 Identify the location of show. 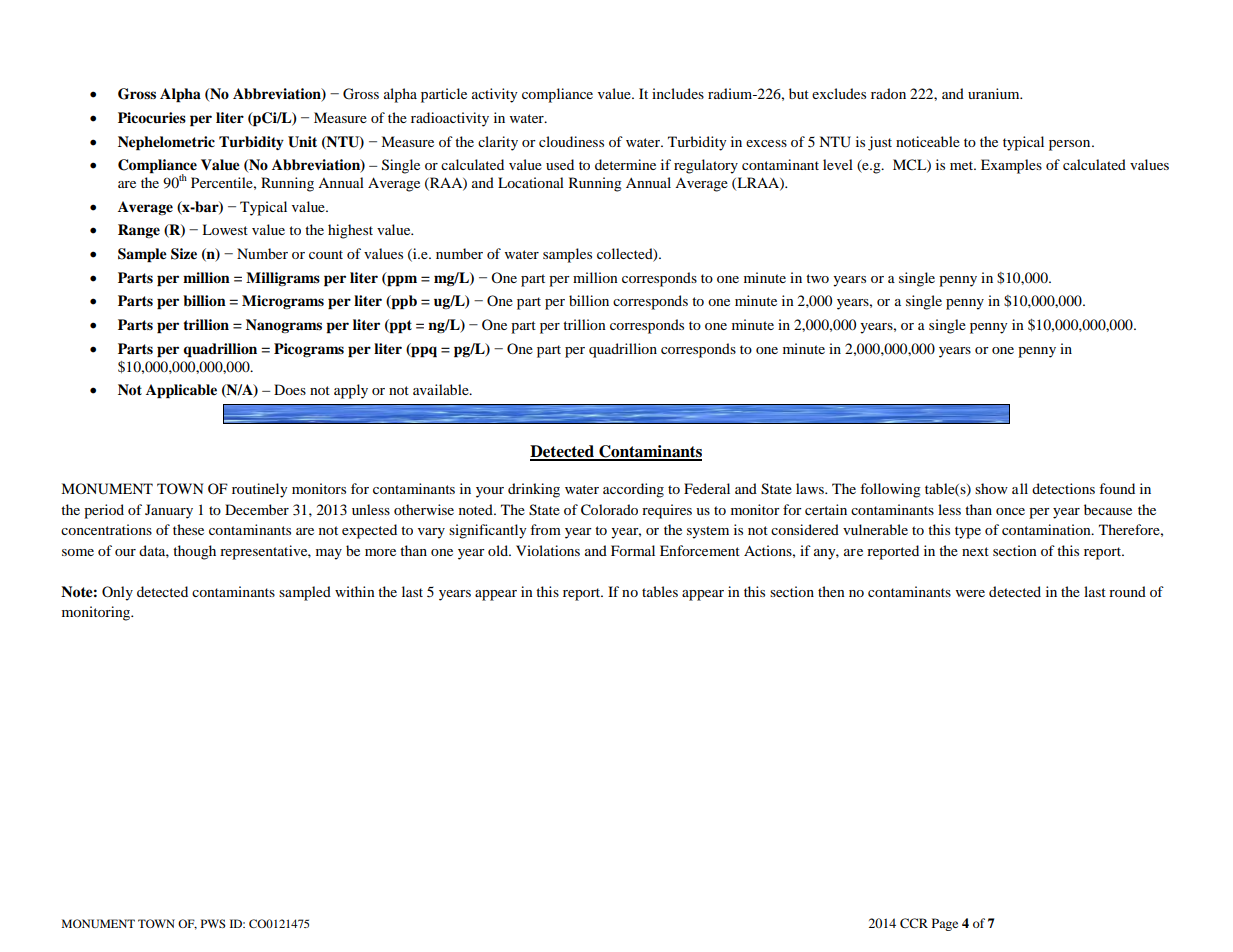
(991, 488).
